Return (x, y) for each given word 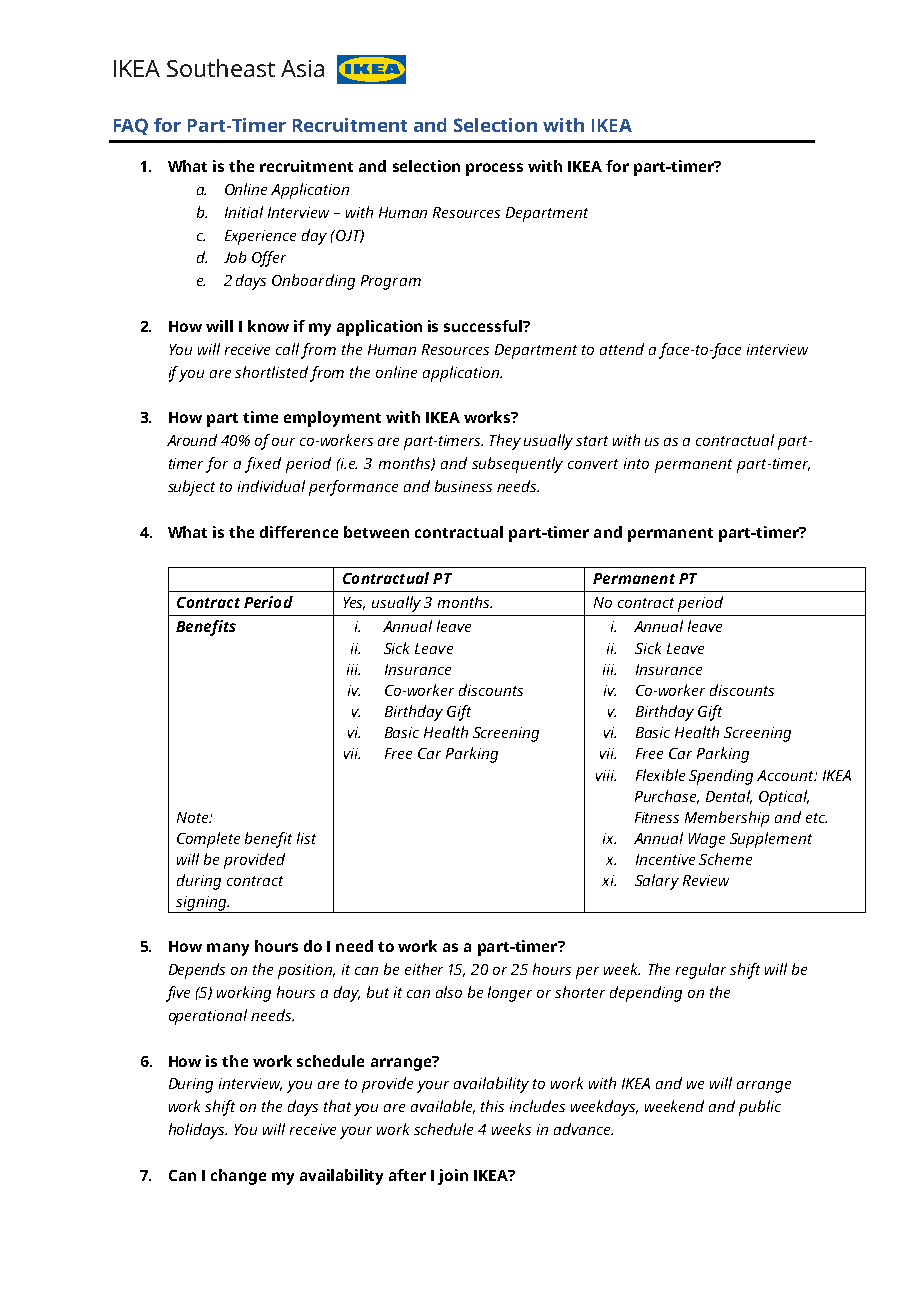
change (238, 1177)
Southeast (221, 68)
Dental (729, 797)
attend (622, 349)
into (636, 463)
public (760, 1108)
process (494, 169)
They (505, 442)
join (453, 1177)
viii (606, 775)
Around (192, 440)
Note (194, 817)
